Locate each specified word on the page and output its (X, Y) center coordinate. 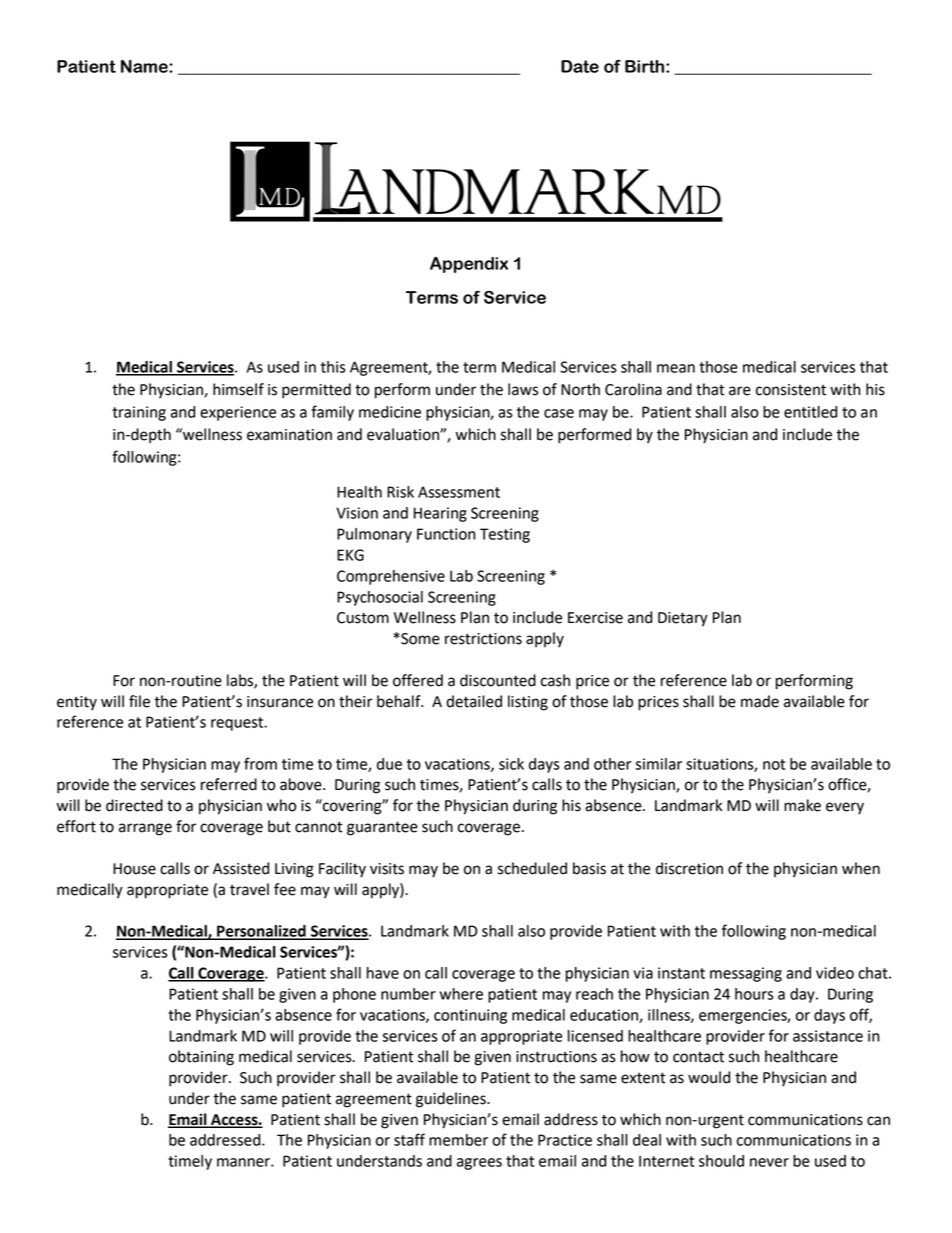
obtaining (201, 1058)
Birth (646, 66)
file (139, 701)
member (458, 1140)
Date (580, 66)
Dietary (683, 619)
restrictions (483, 639)
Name (145, 66)
